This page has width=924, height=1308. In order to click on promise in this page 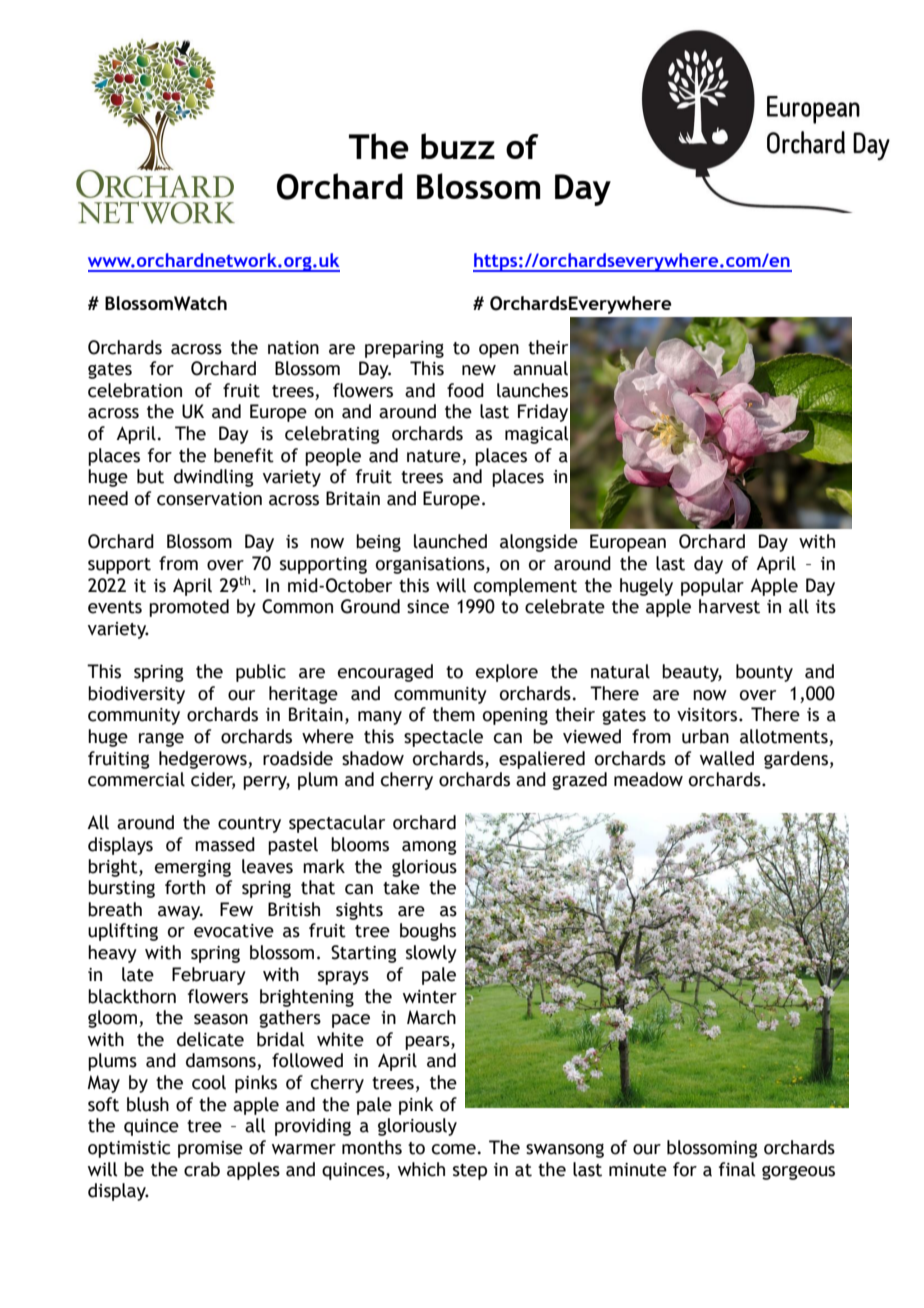, I will do `click(210, 1149)`.
